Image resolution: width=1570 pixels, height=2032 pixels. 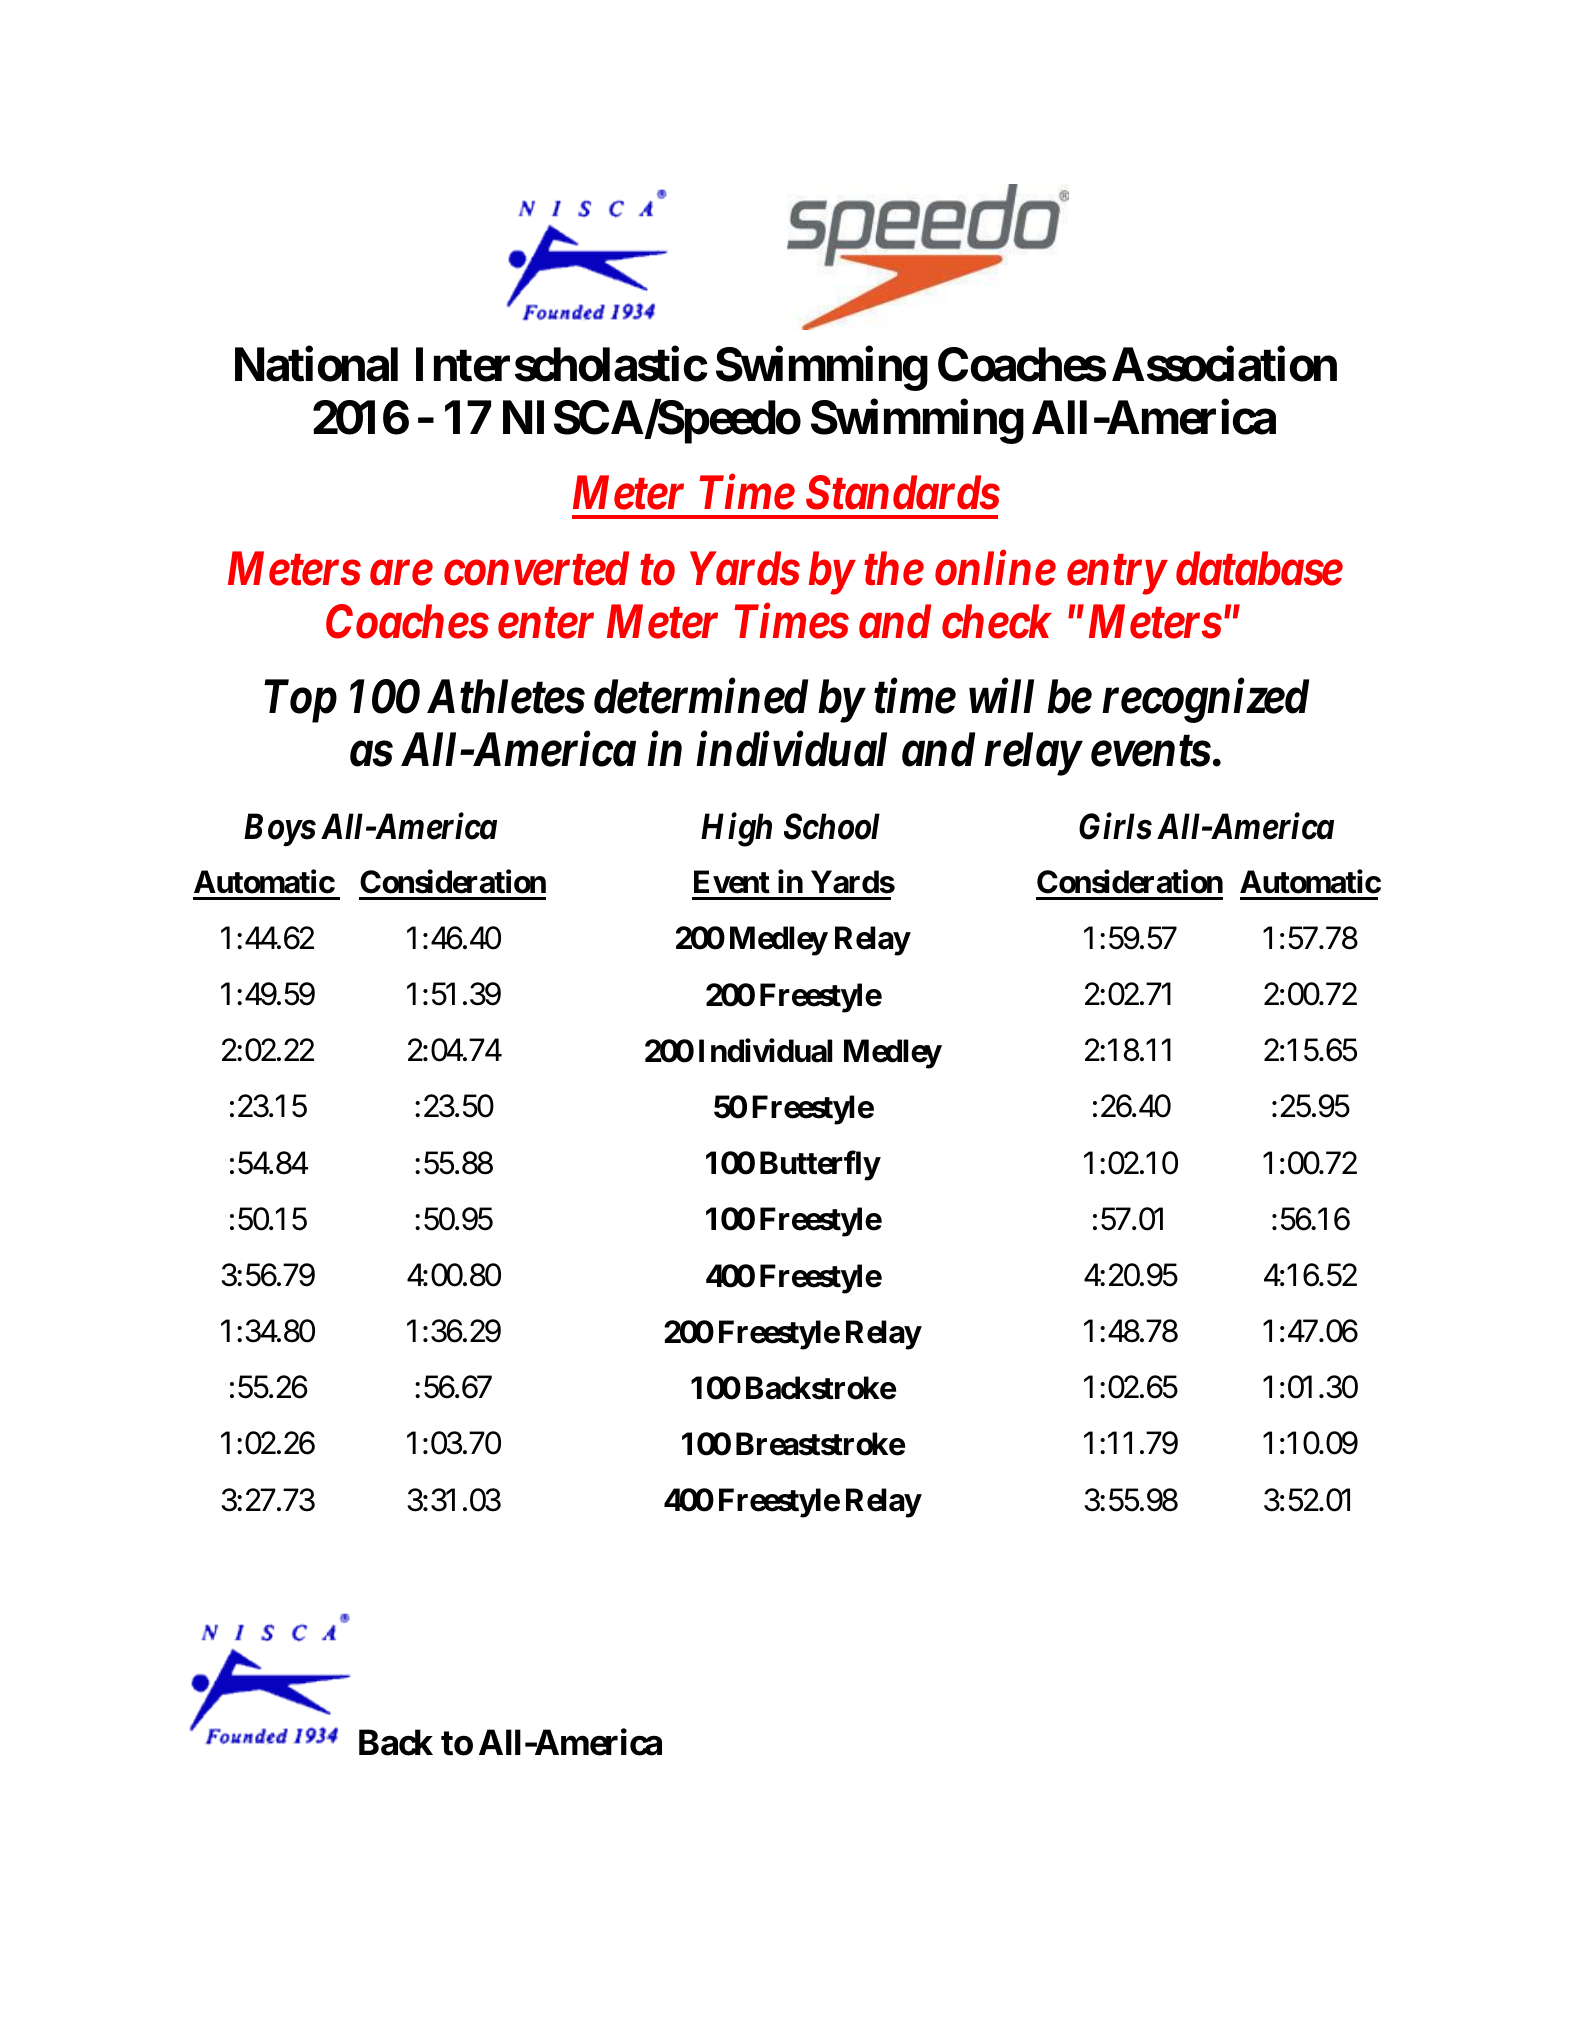 I want to click on enter, so click(x=546, y=623).
